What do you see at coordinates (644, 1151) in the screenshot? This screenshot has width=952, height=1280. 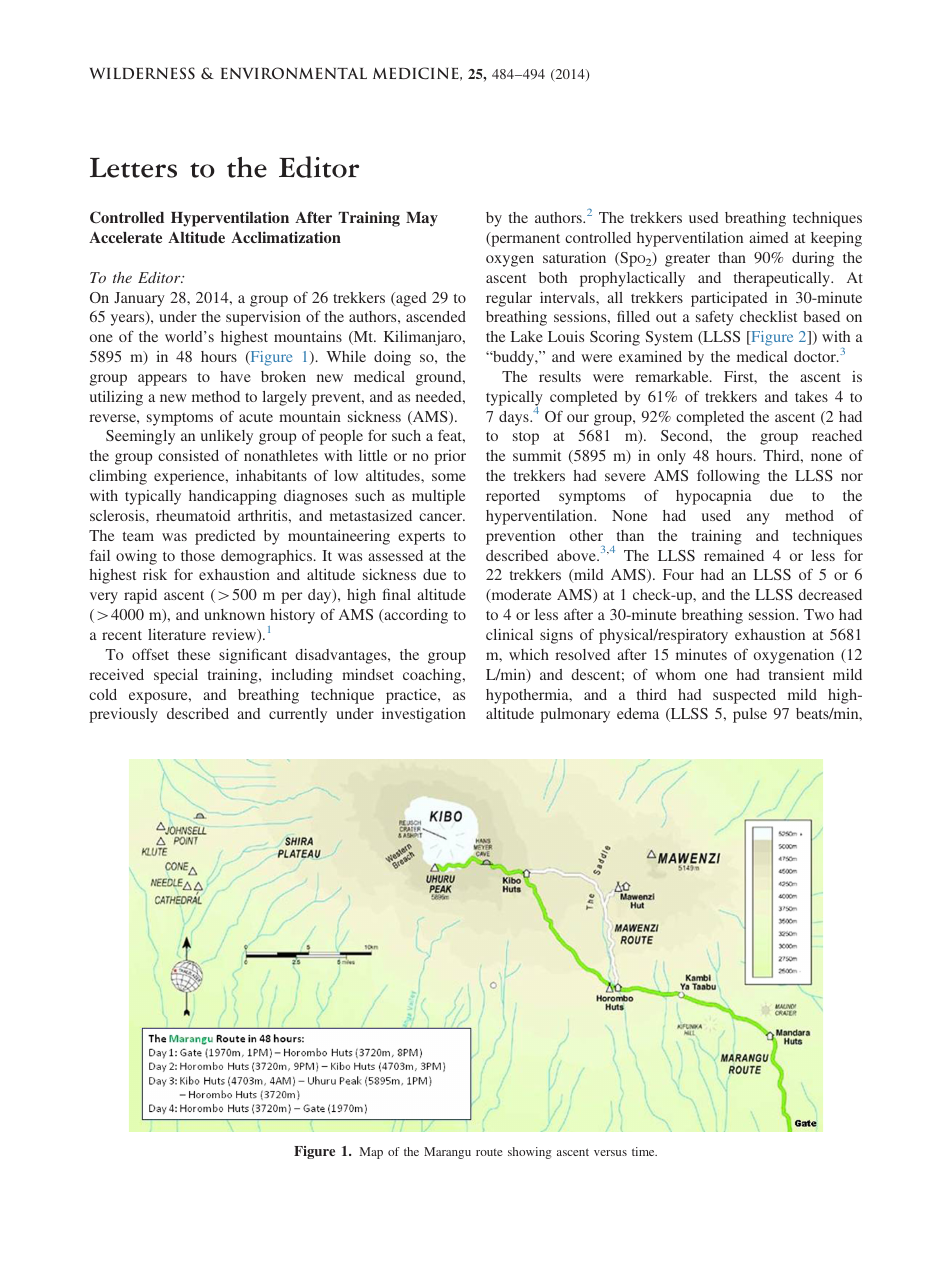 I see `time` at bounding box center [644, 1151].
